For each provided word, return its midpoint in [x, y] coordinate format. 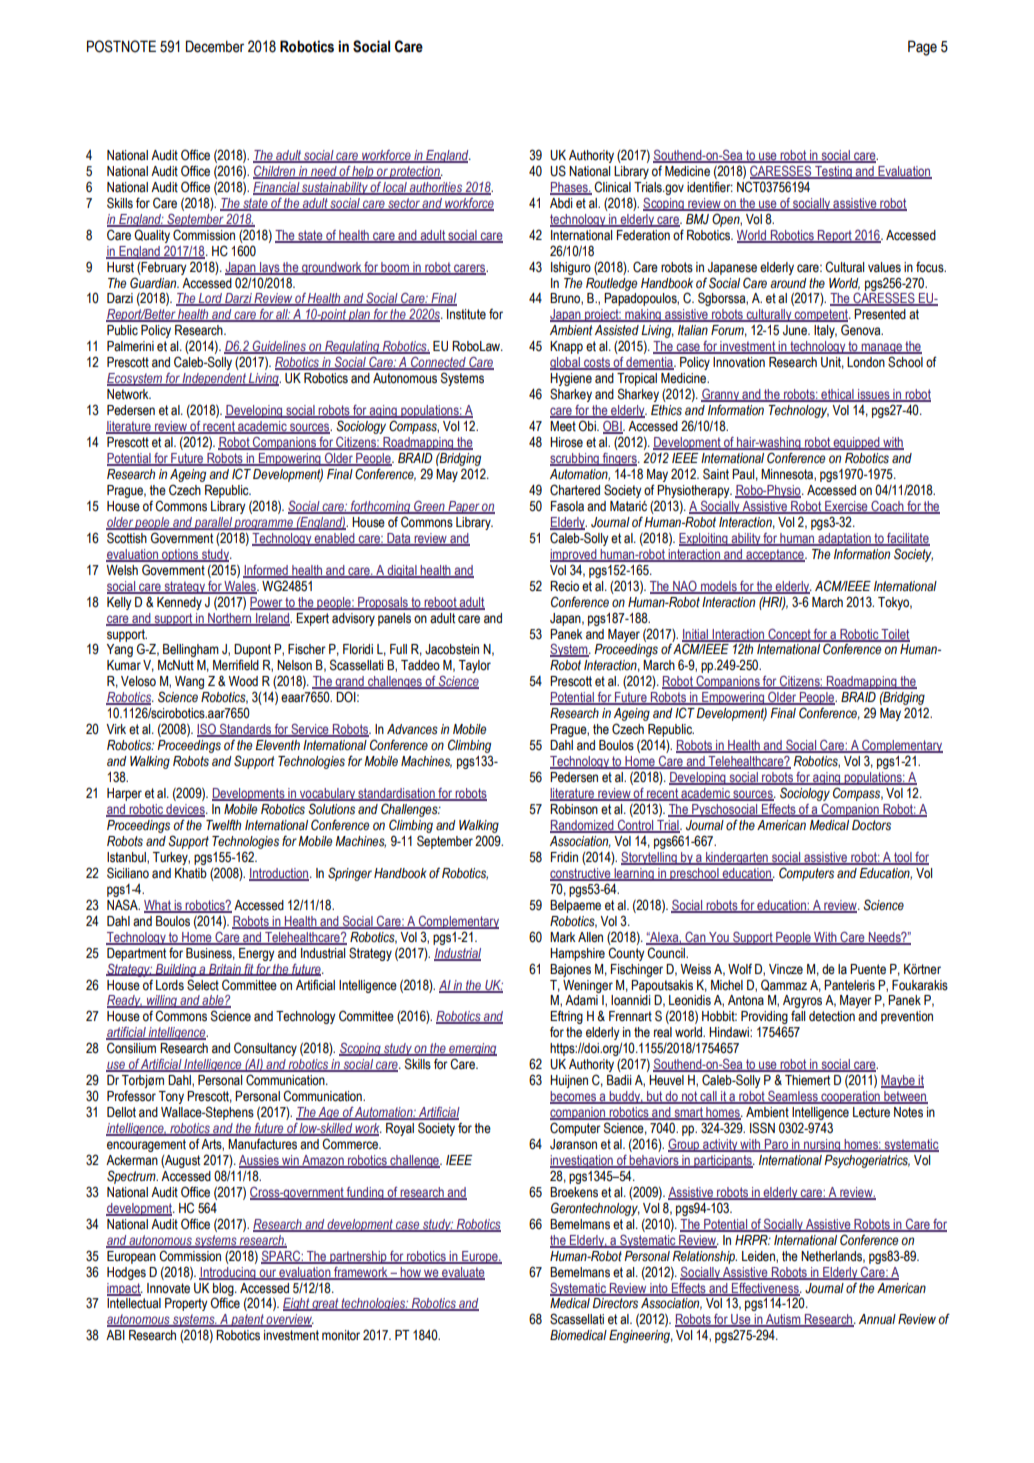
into [659, 1289]
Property [186, 1304]
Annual [877, 1319]
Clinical [612, 187]
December [215, 46]
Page [922, 48]
